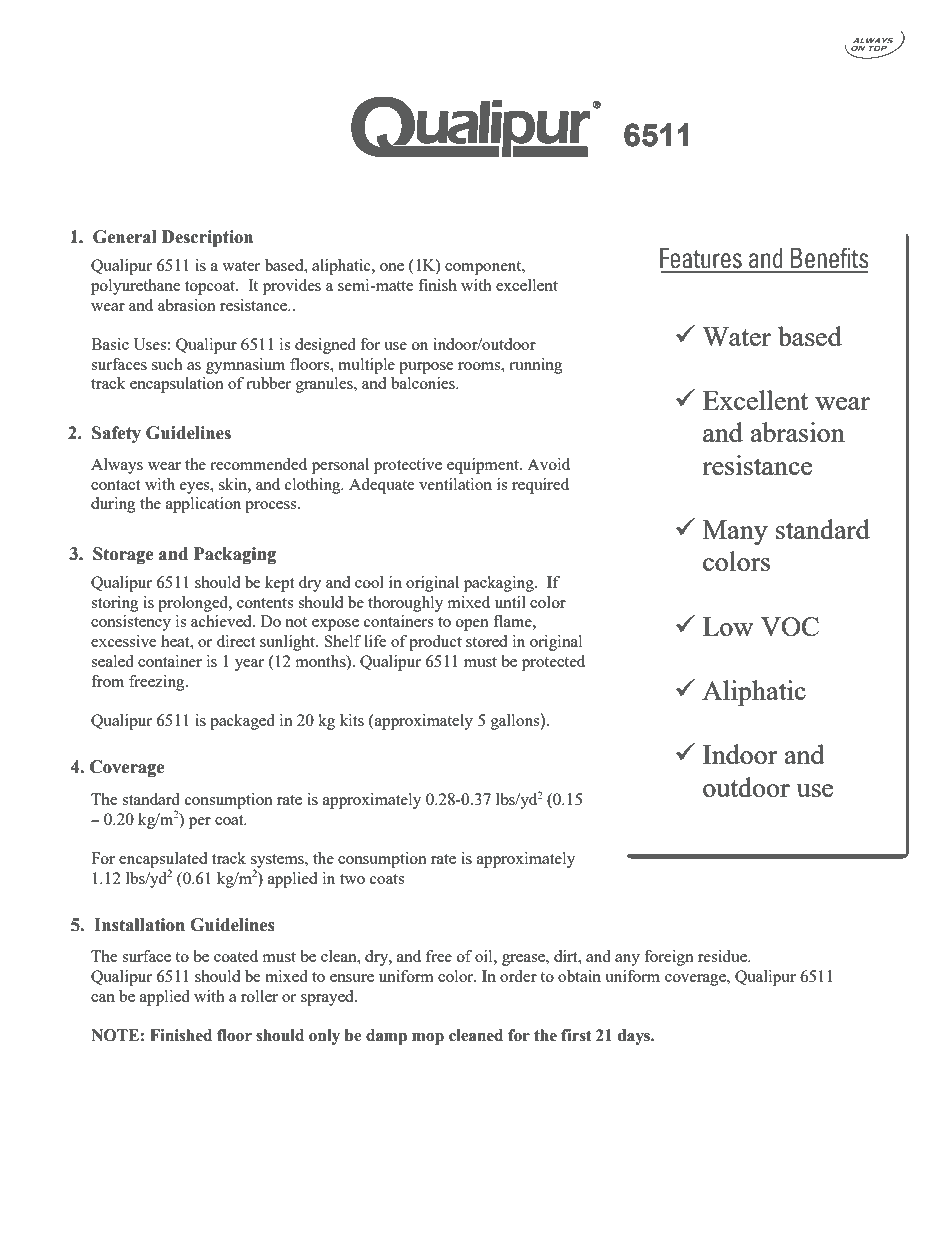  I want to click on provides, so click(292, 287).
